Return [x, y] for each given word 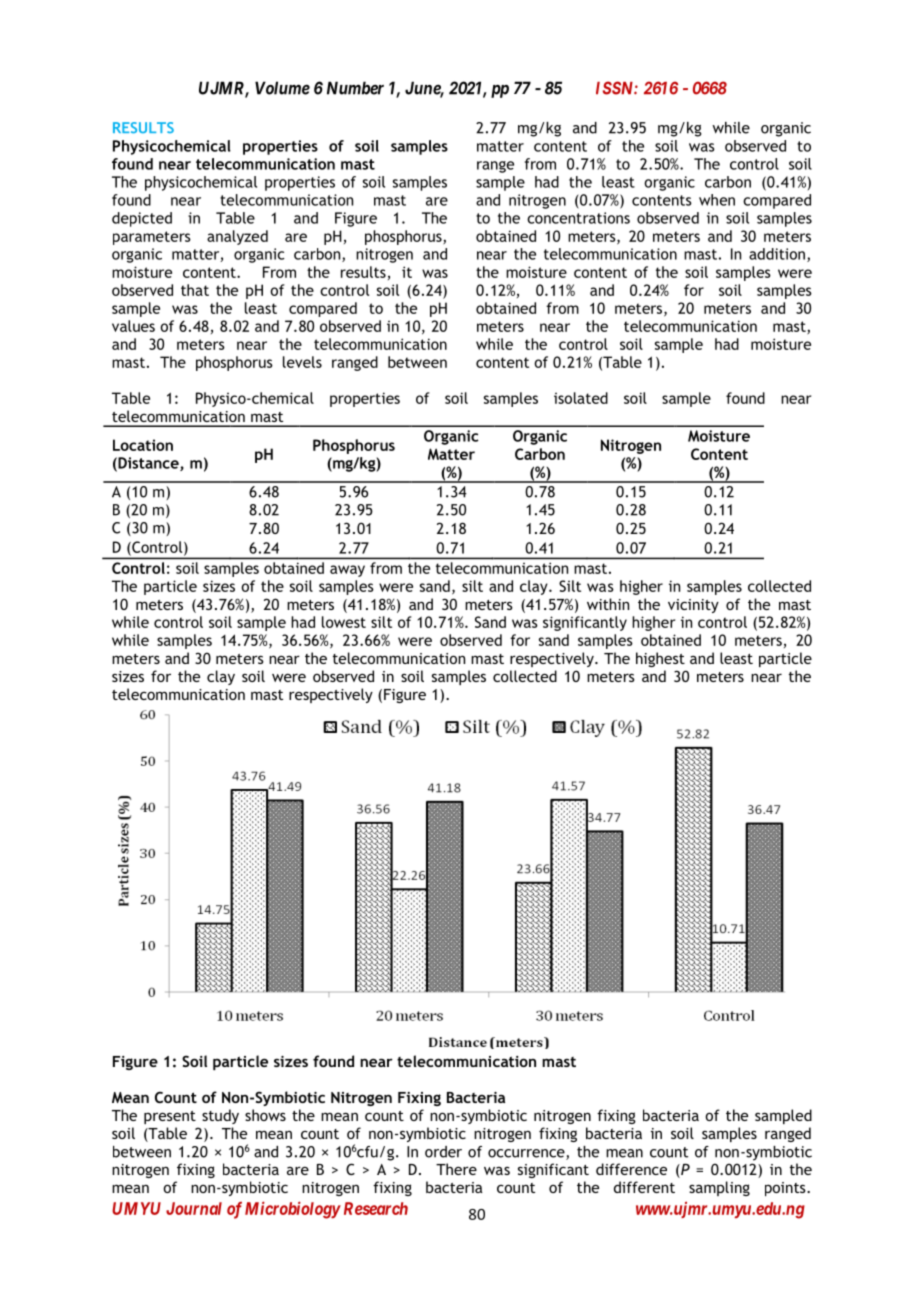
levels [302, 362]
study [220, 1116]
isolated [581, 398]
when [717, 200]
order [443, 1152]
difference [631, 1169]
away [347, 571]
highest [660, 659]
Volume [282, 88]
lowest [344, 622]
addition [778, 255]
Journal [194, 1208]
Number [355, 88]
